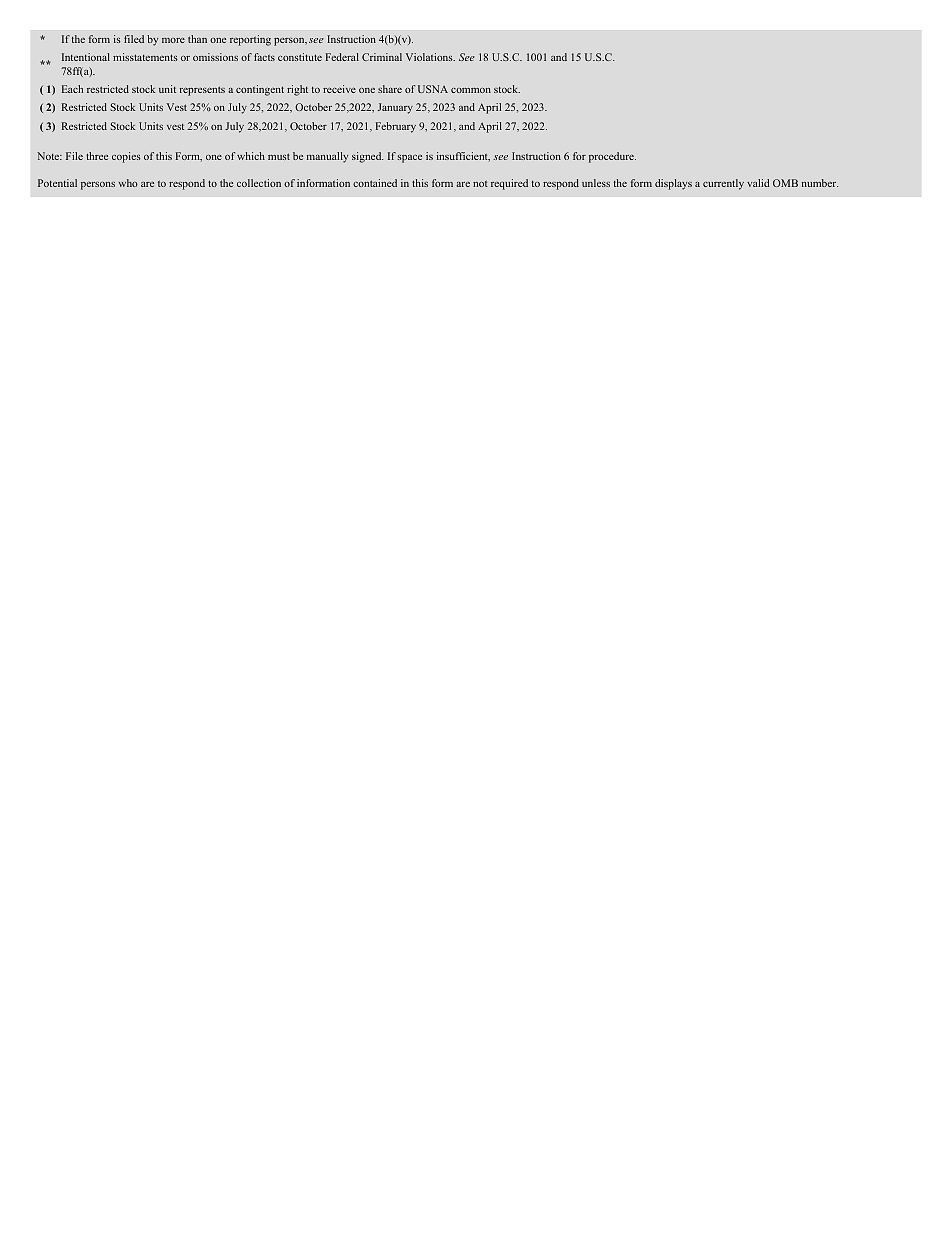 The image size is (952, 1233). Describe the element at coordinates (202, 91) in the screenshot. I see `represents` at that location.
